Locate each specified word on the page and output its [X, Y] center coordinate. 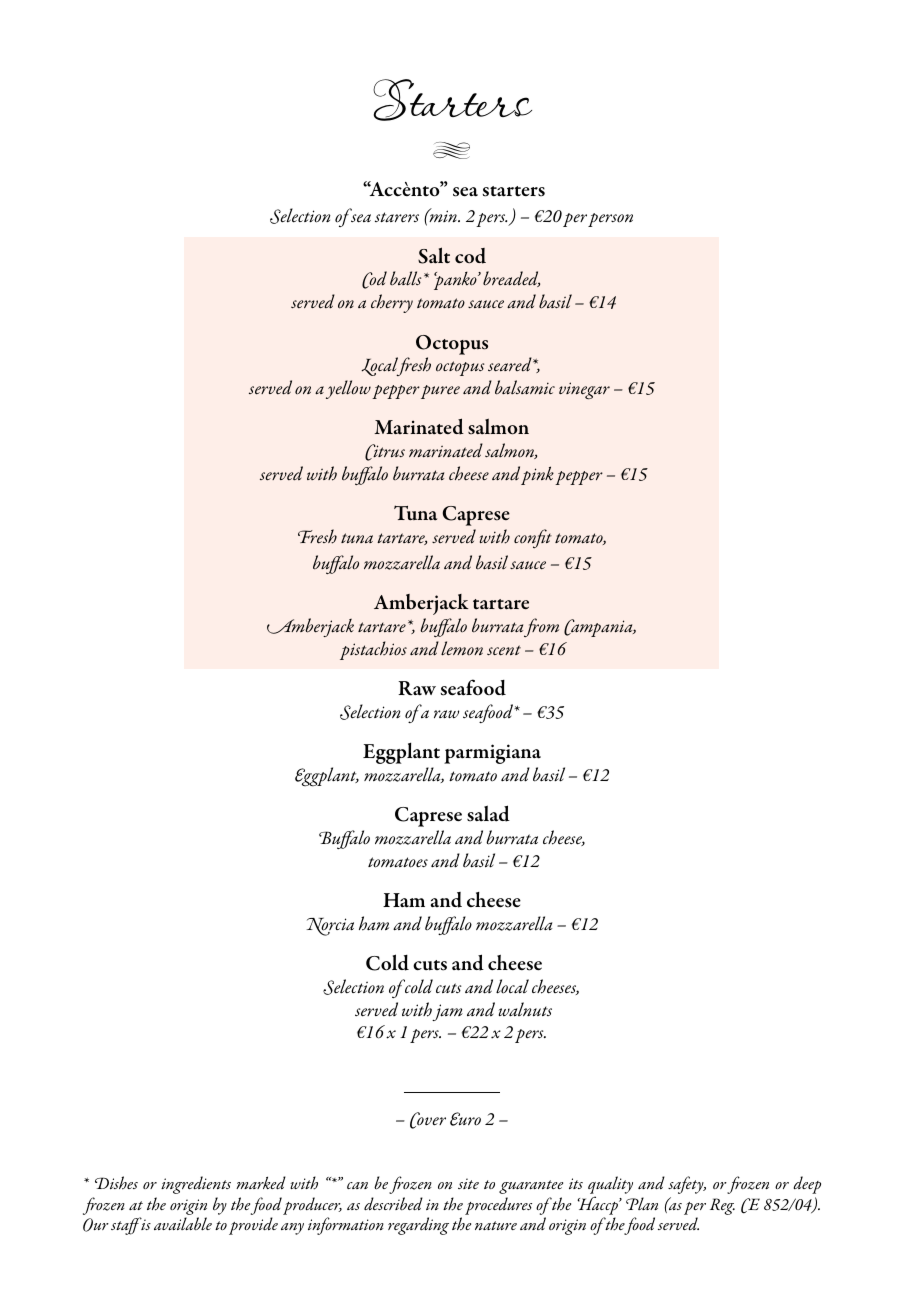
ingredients [196, 1185]
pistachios [373, 650]
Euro [465, 1119]
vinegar [584, 391]
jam [447, 1012]
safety [687, 1185]
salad [488, 813]
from [541, 627]
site [468, 1183]
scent [504, 650]
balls [405, 278]
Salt [434, 255]
